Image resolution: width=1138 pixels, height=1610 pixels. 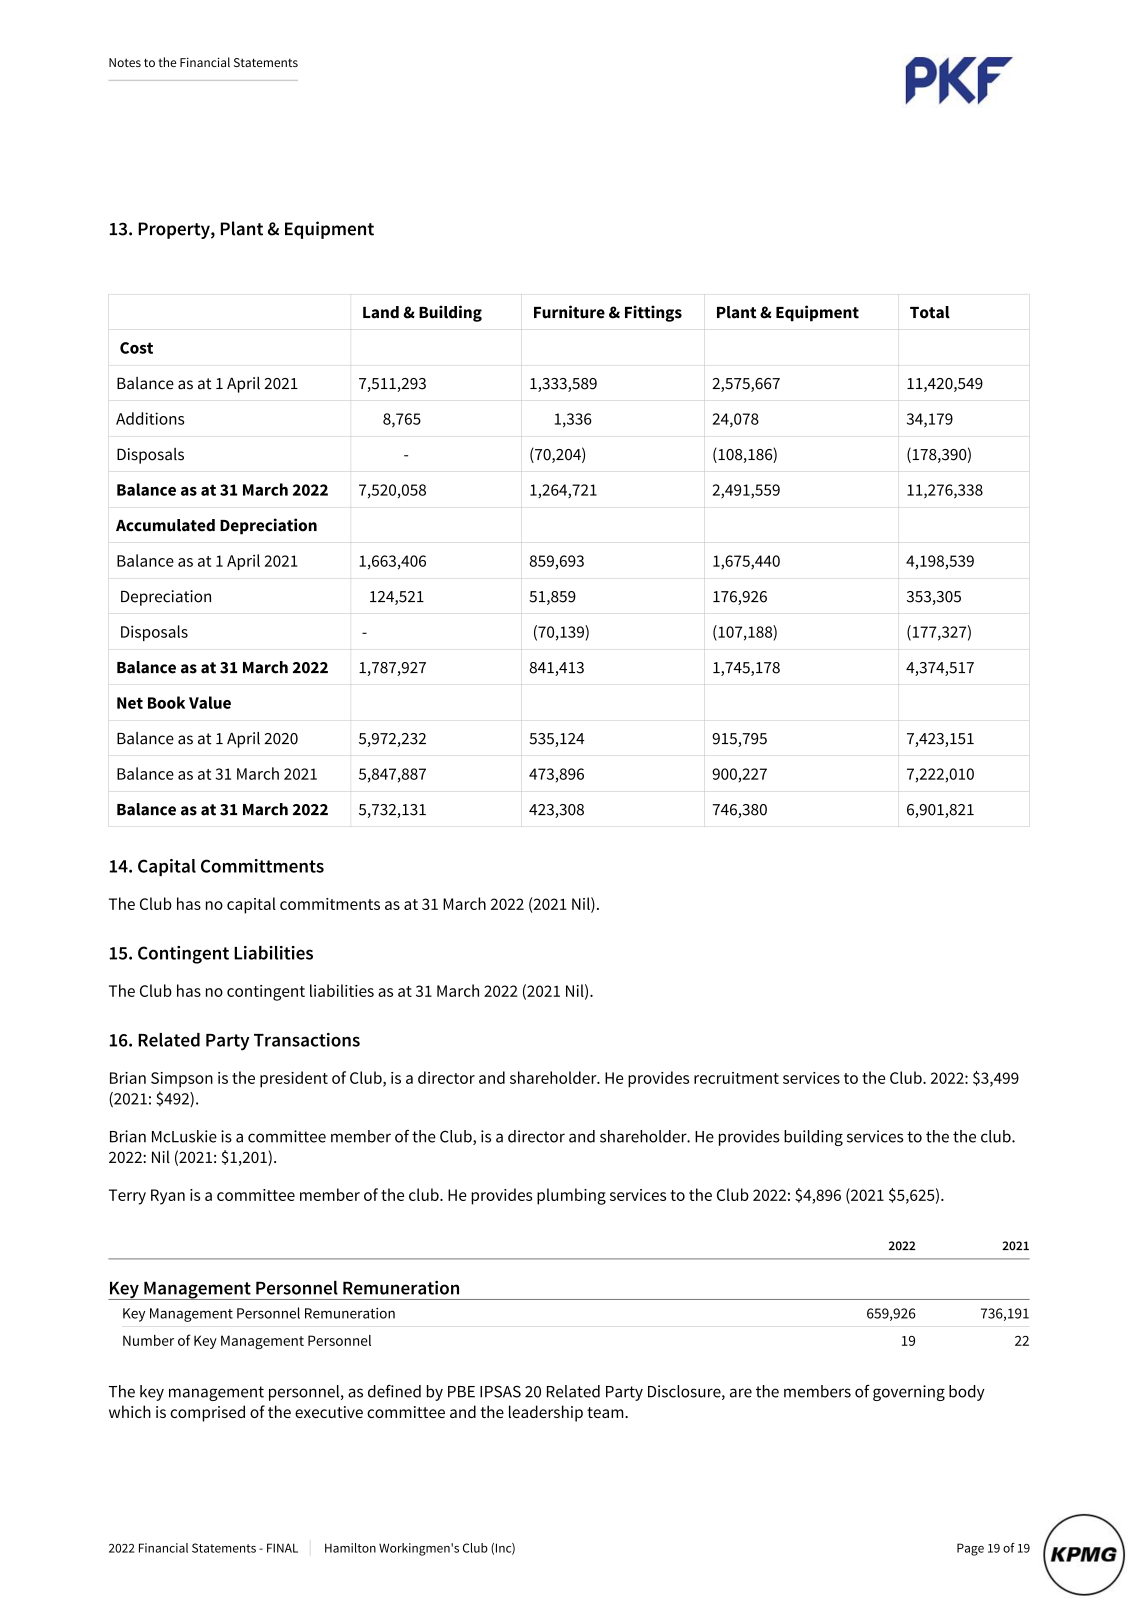 I want to click on Furniture, so click(x=569, y=312).
